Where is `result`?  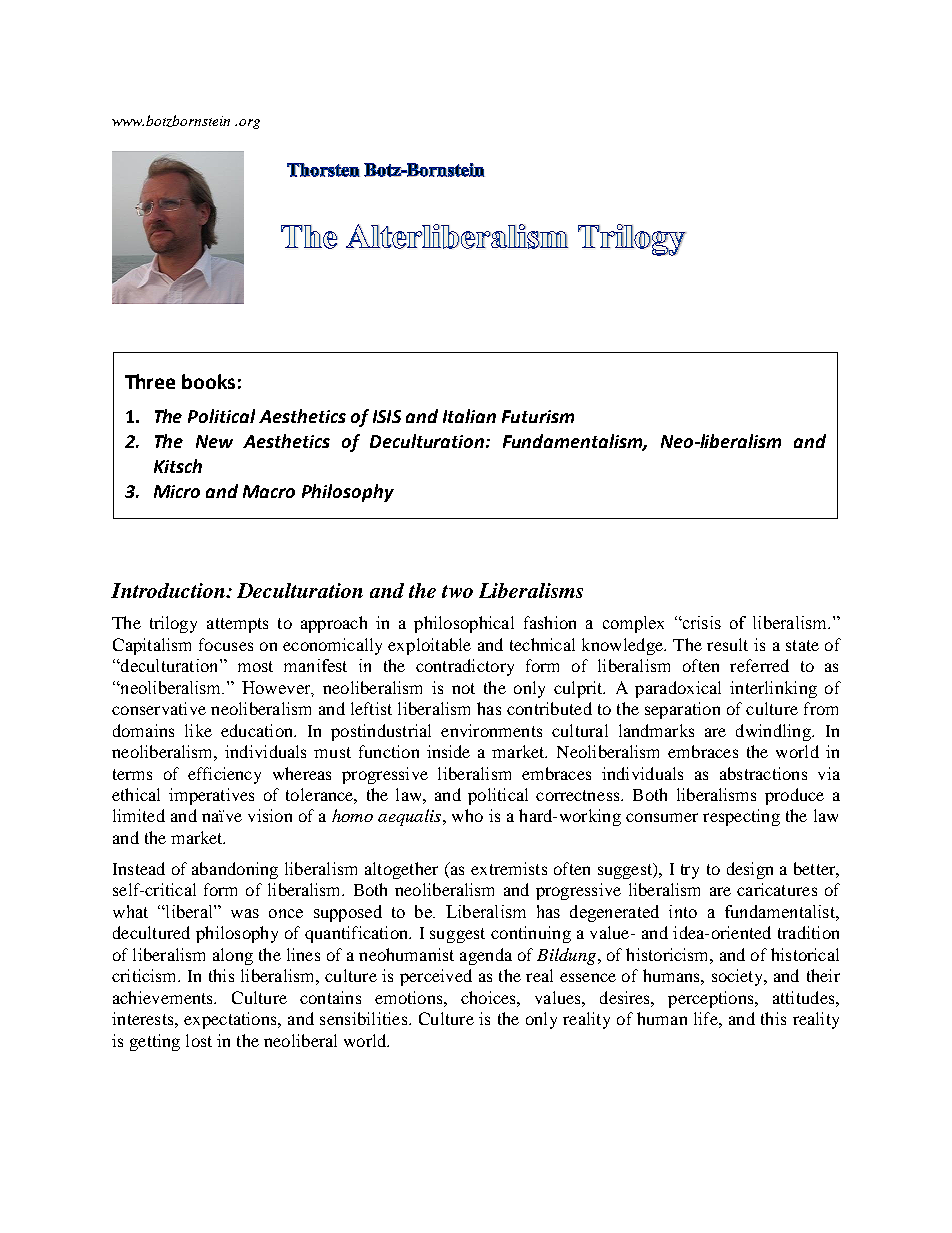 result is located at coordinates (727, 644).
